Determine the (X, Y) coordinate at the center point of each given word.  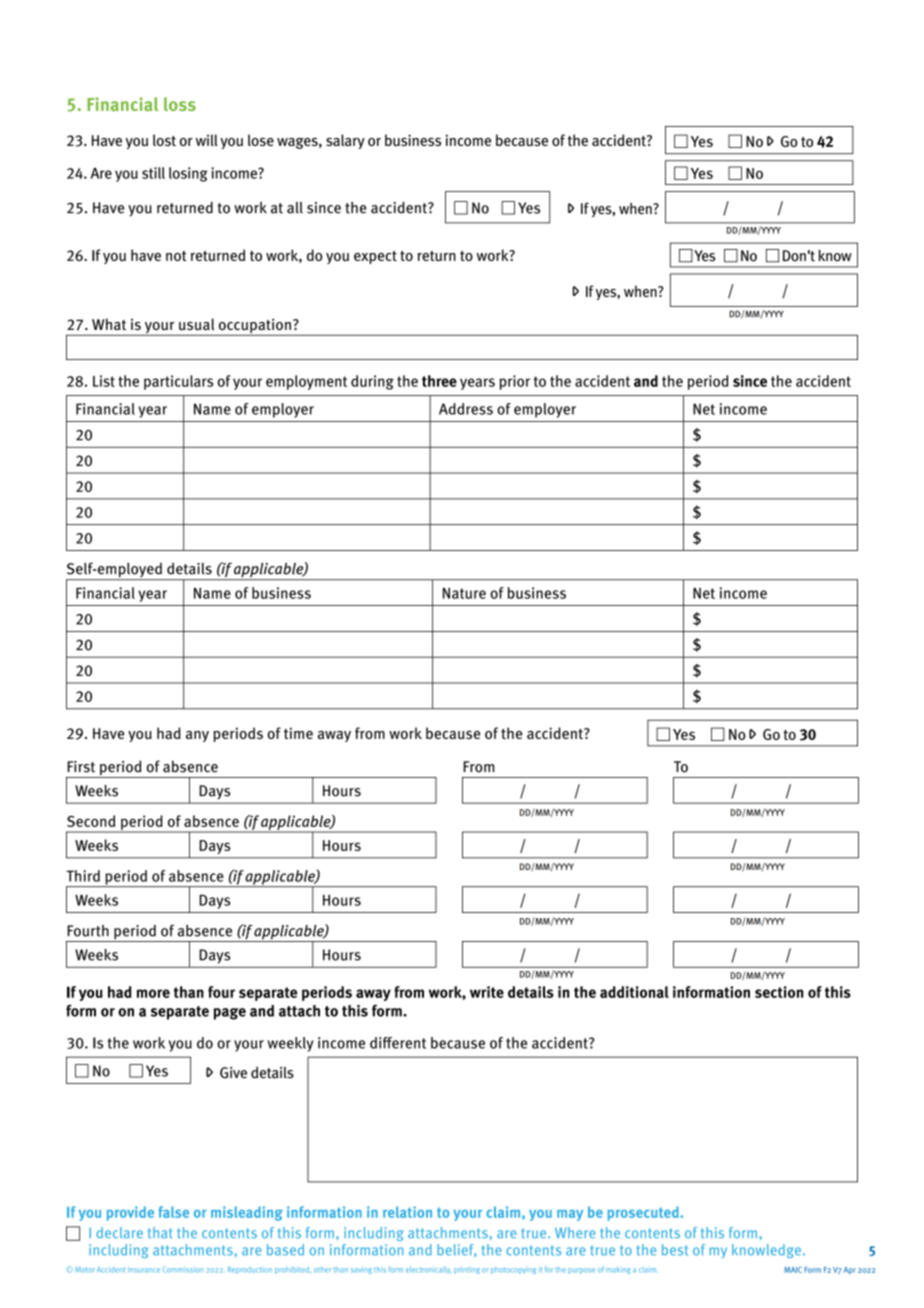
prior (515, 382)
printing (467, 1270)
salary (345, 141)
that (160, 1233)
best (675, 1250)
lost (164, 140)
